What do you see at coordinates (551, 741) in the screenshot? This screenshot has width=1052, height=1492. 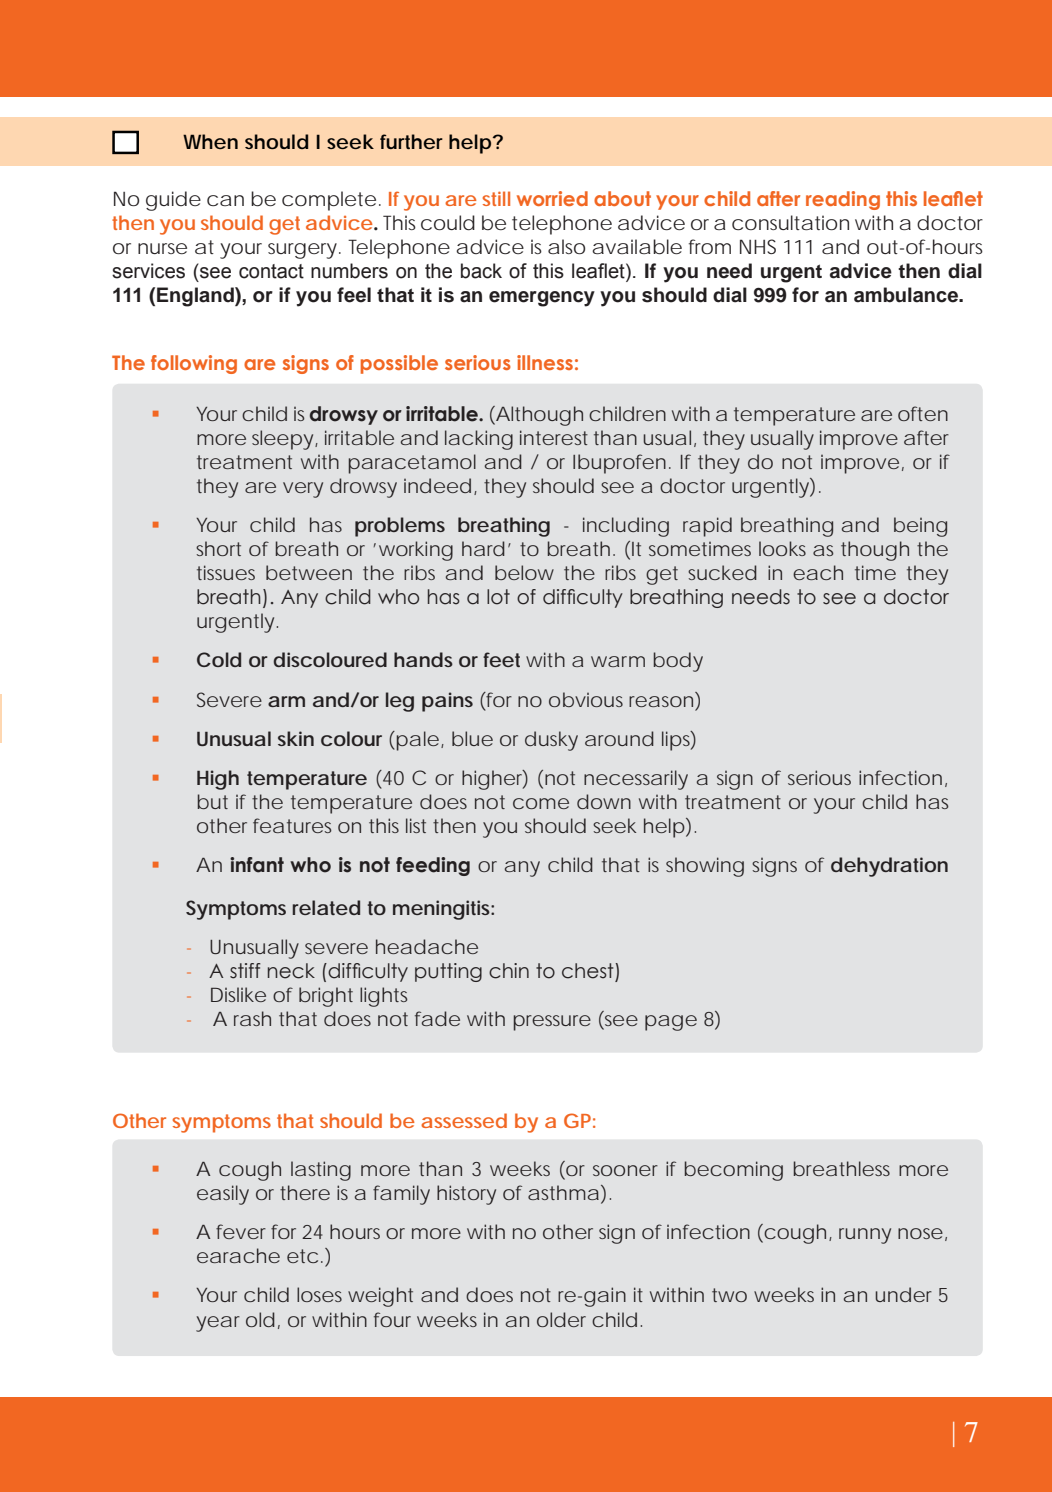 I see `dusky` at bounding box center [551, 741].
